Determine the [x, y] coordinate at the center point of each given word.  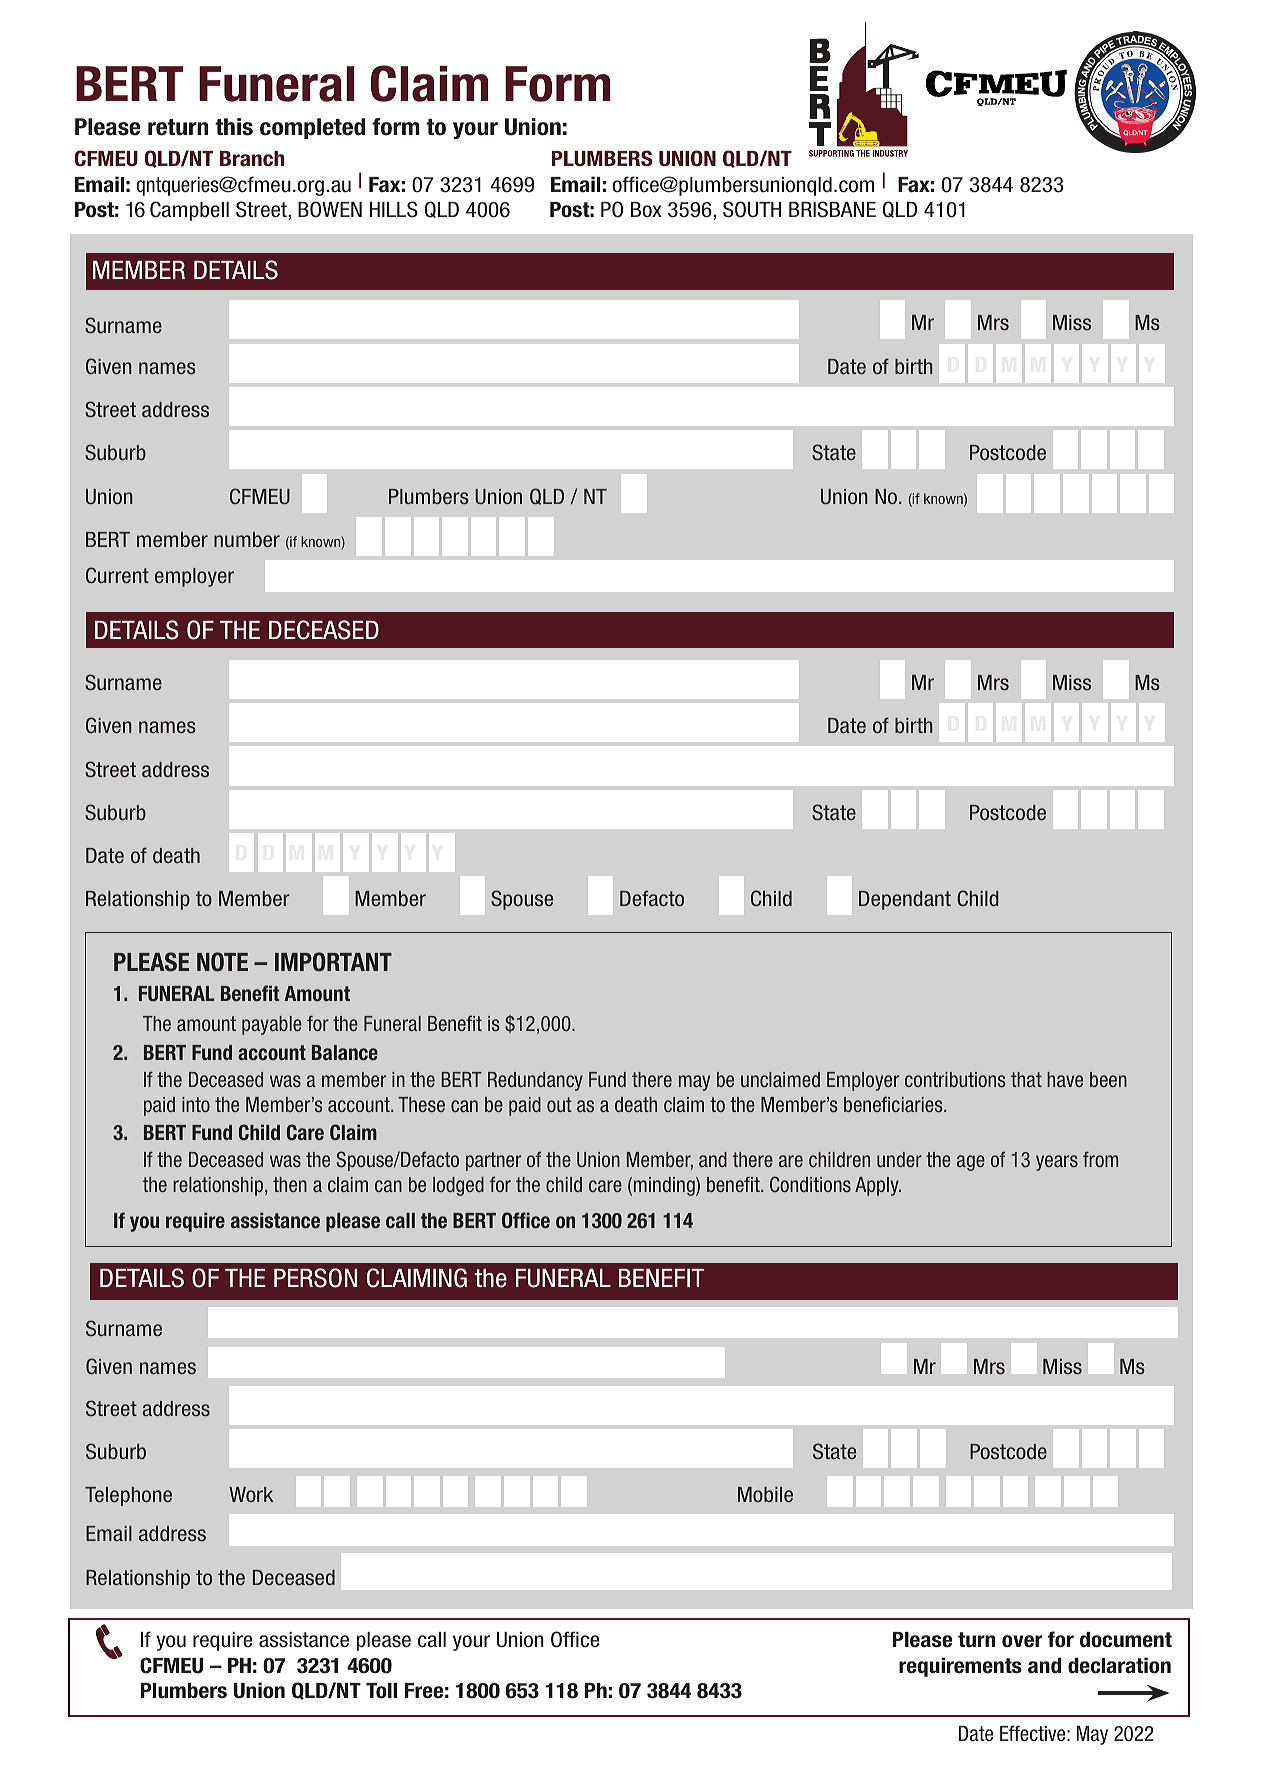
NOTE [222, 962]
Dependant [905, 900]
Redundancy [535, 1081]
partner [493, 1161]
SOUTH [752, 209]
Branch [252, 159]
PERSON [315, 1278]
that [1026, 1079]
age [971, 1163]
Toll [381, 1691]
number [247, 539]
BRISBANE [832, 209]
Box [646, 210]
